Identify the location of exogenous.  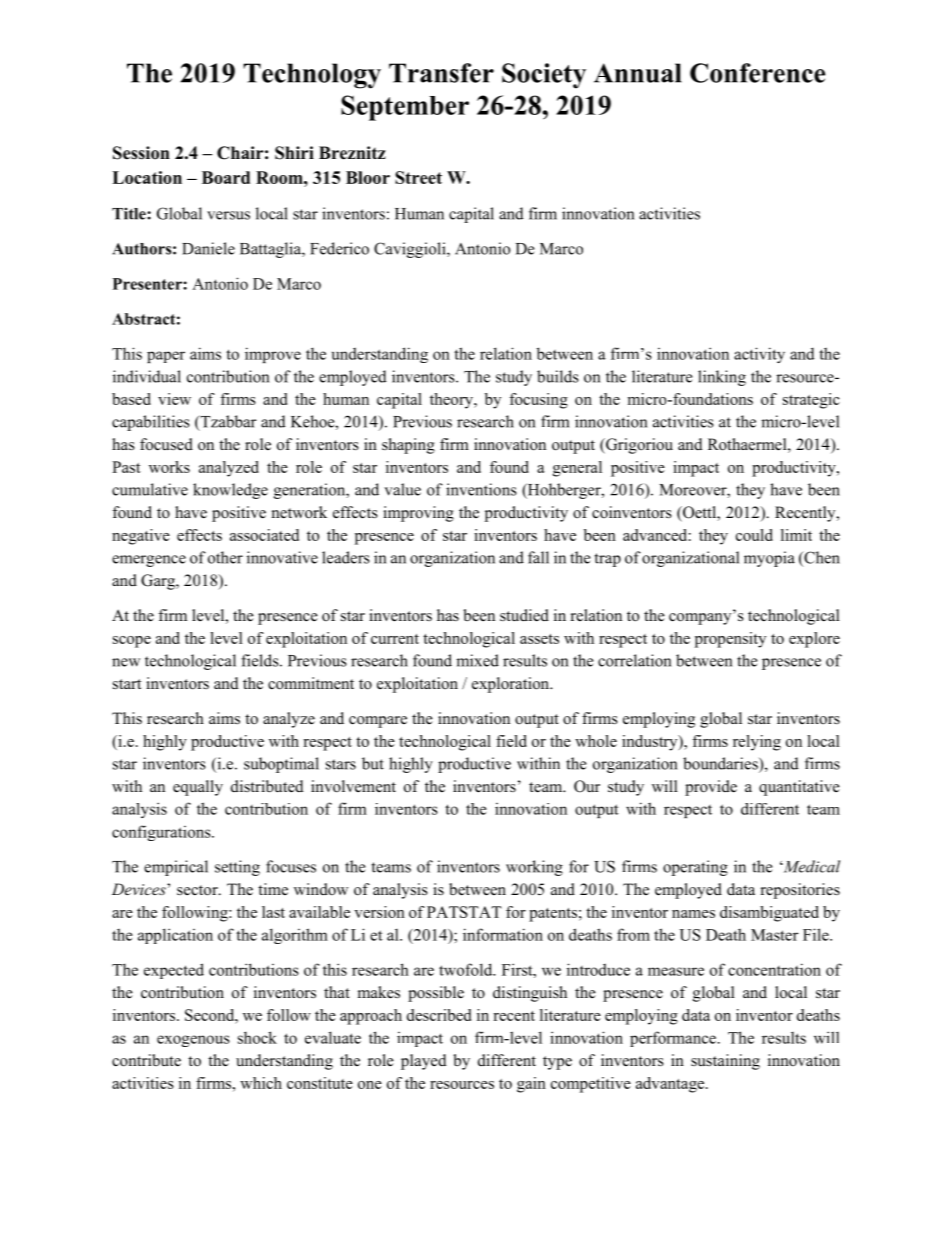
(193, 1041).
